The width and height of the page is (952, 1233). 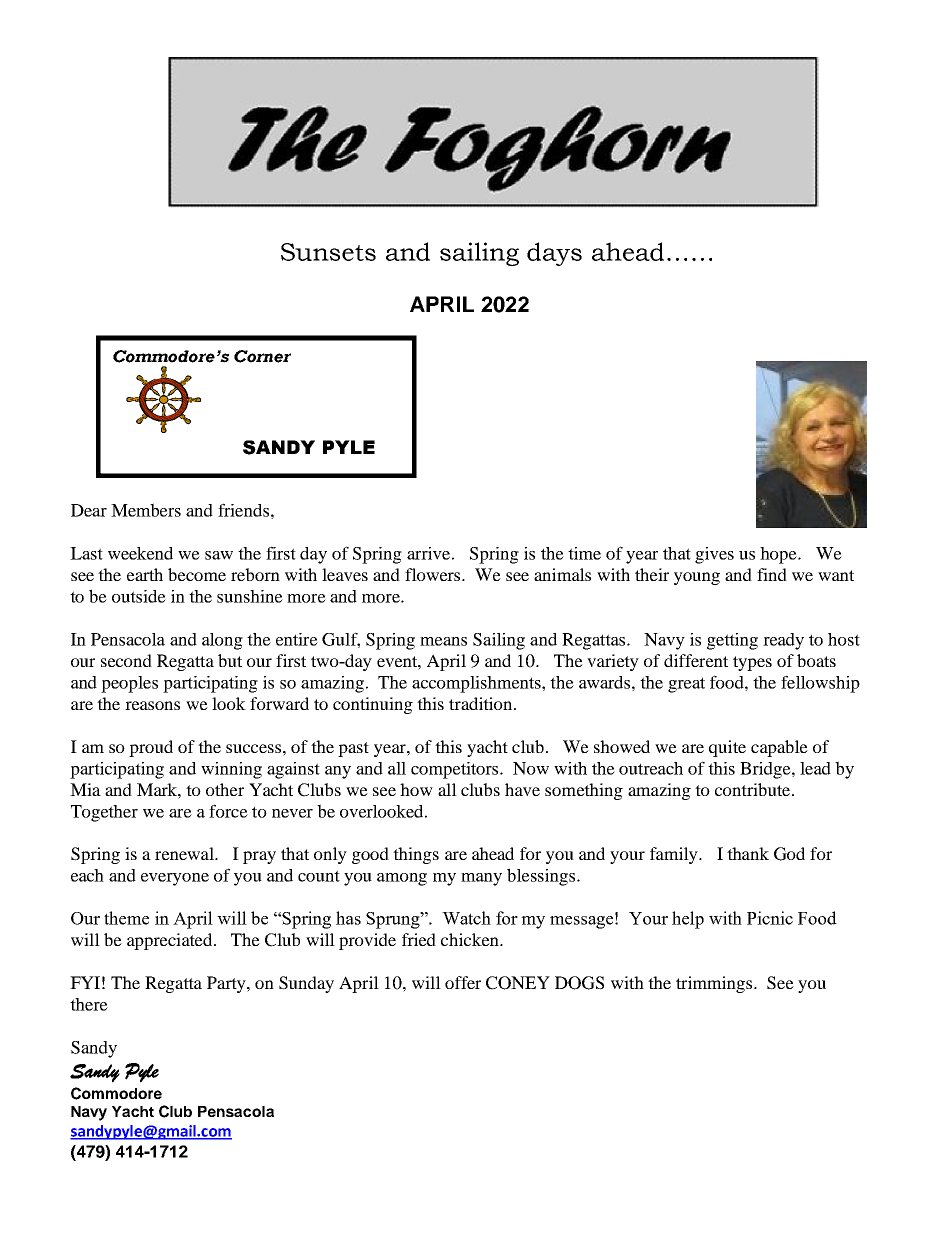 What do you see at coordinates (748, 853) in the page?
I see `thank` at bounding box center [748, 853].
